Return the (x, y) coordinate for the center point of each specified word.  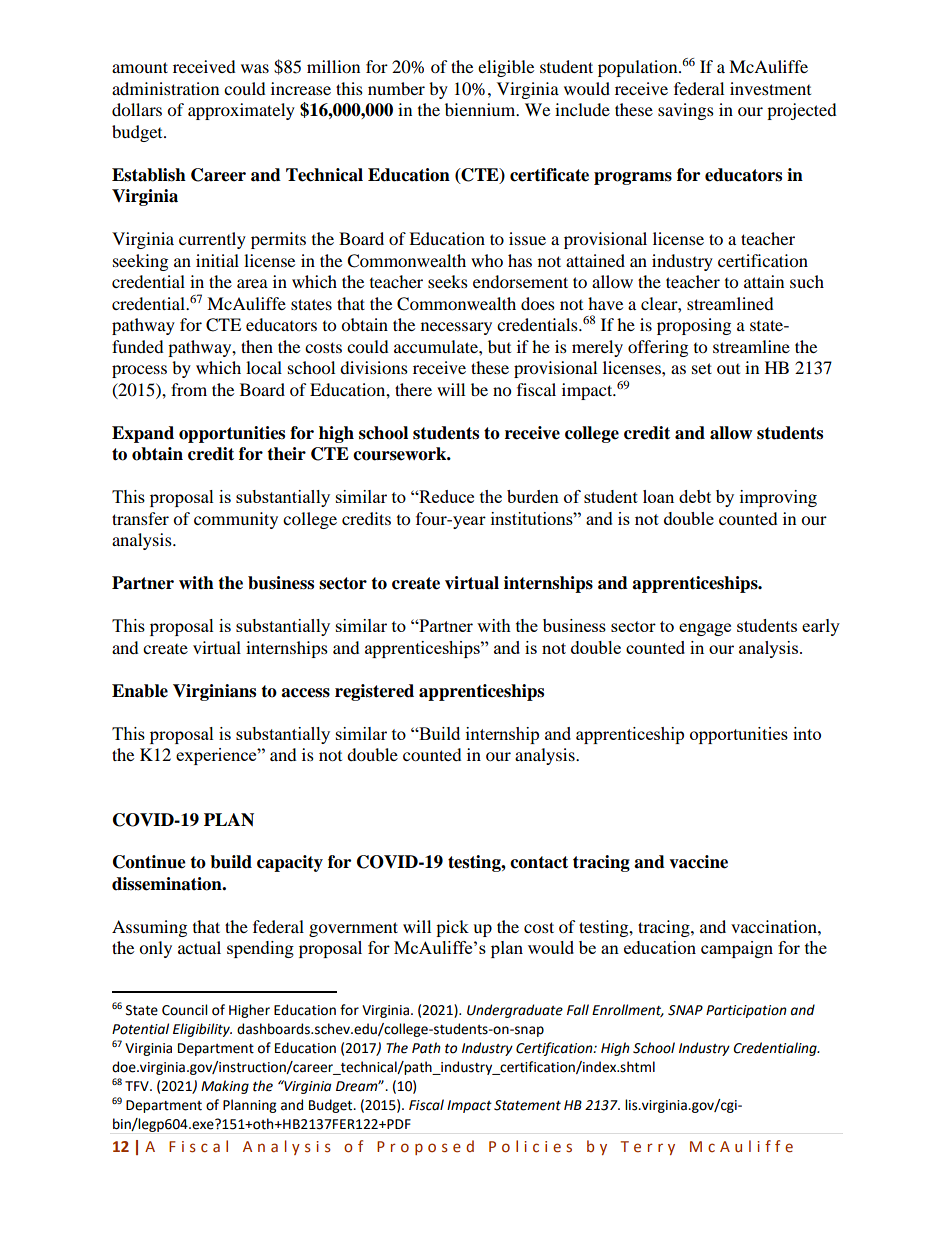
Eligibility (202, 1030)
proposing (694, 326)
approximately (241, 111)
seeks (448, 281)
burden (533, 496)
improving (778, 498)
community (236, 520)
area (252, 283)
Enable (140, 691)
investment (770, 88)
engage (705, 629)
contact (539, 862)
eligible (506, 68)
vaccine (698, 862)
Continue (149, 862)
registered (374, 692)
